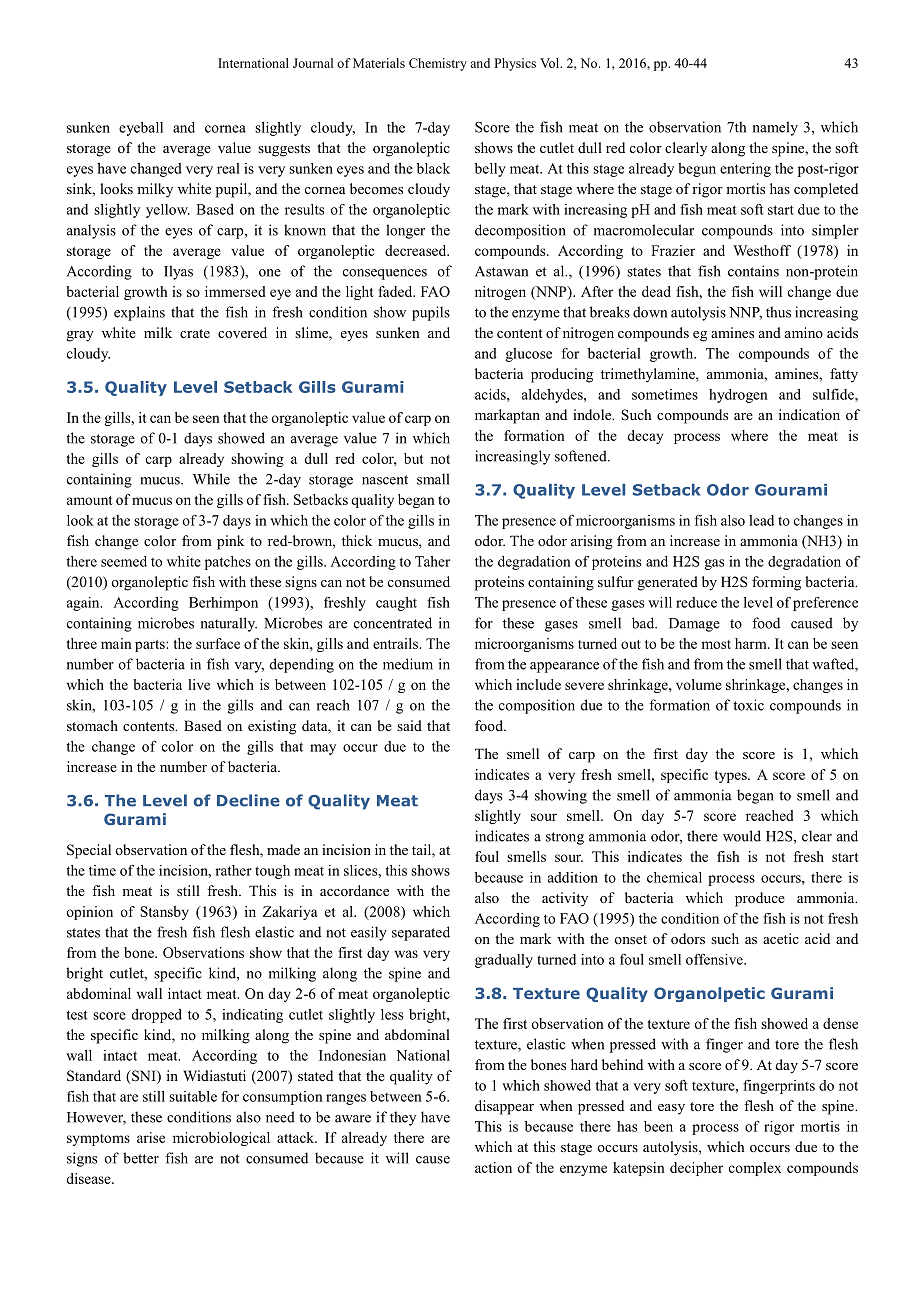 The image size is (924, 1308). Describe the element at coordinates (141, 129) in the page. I see `eyeball` at that location.
